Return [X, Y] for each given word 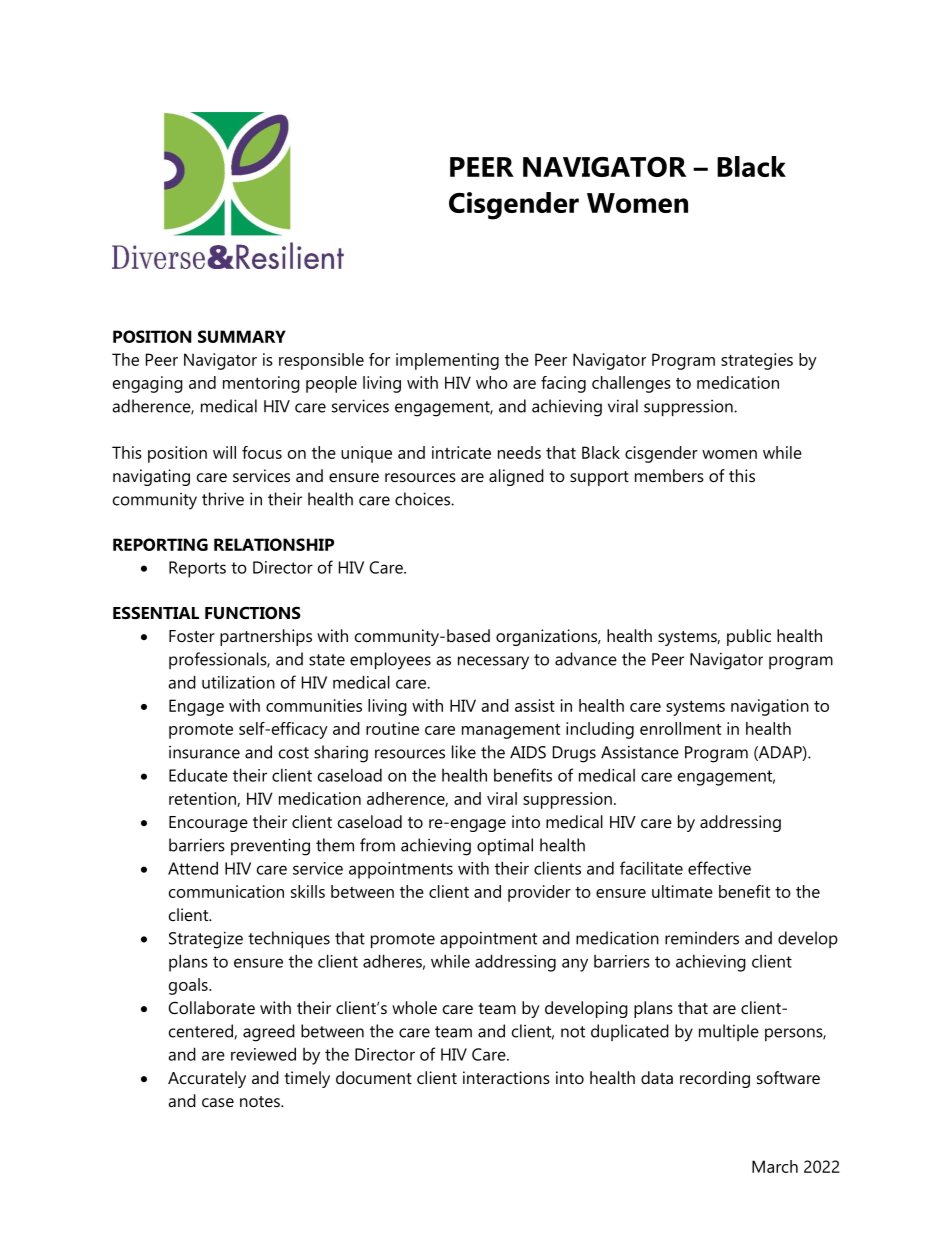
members [669, 475]
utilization [238, 682]
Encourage [208, 824]
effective [719, 868]
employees [390, 661]
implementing [447, 361]
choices [423, 499]
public [749, 637]
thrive [223, 499]
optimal [505, 846]
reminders [702, 938]
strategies [757, 361]
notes [261, 1101]
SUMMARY [242, 336]
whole [414, 1007]
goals [189, 986]
